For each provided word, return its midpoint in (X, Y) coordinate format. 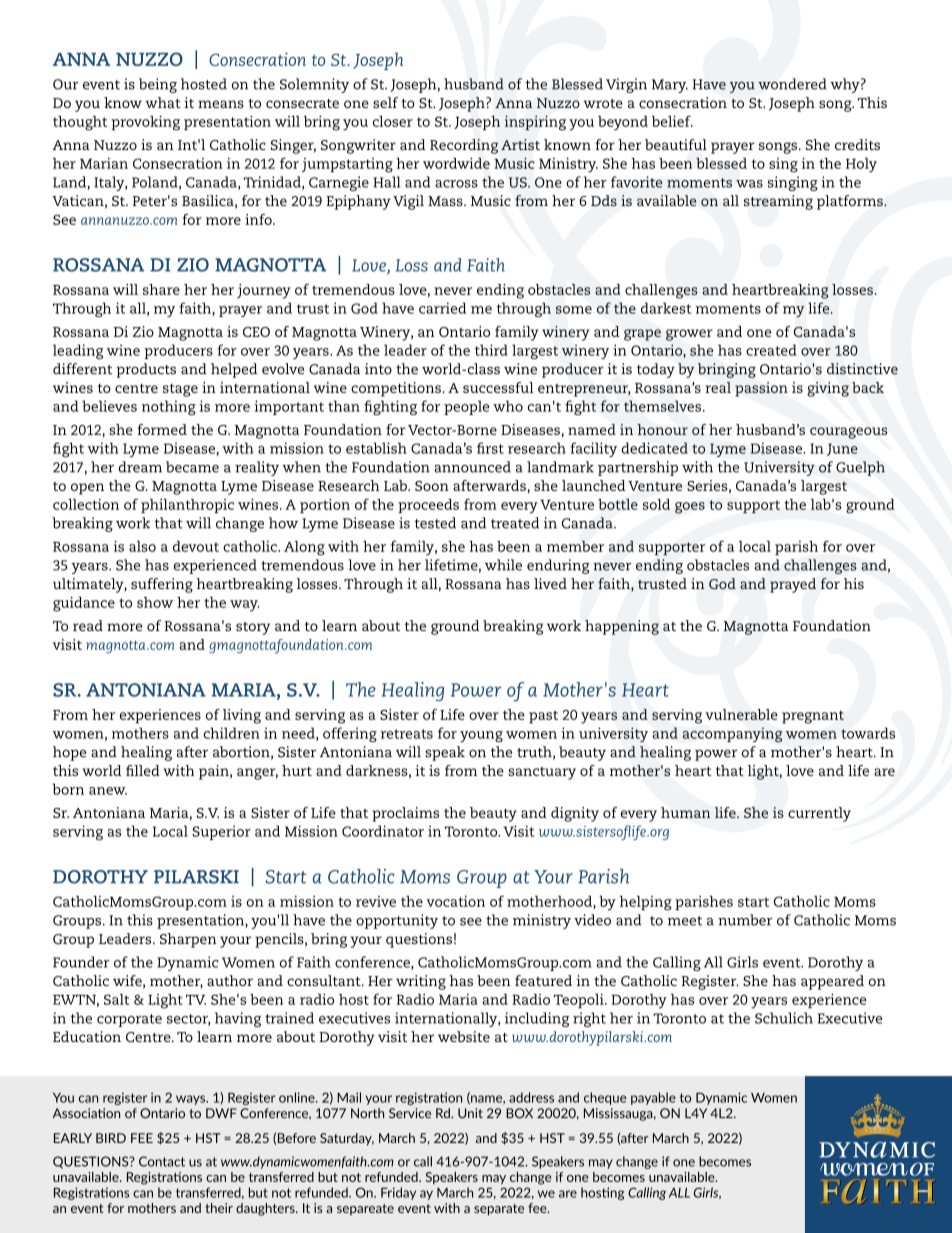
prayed (793, 585)
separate (499, 1210)
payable (653, 1098)
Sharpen (188, 940)
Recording (464, 146)
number (745, 920)
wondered (792, 84)
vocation (456, 901)
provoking (145, 123)
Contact (162, 1161)
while (503, 565)
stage (180, 390)
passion (761, 389)
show (155, 602)
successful (498, 387)
